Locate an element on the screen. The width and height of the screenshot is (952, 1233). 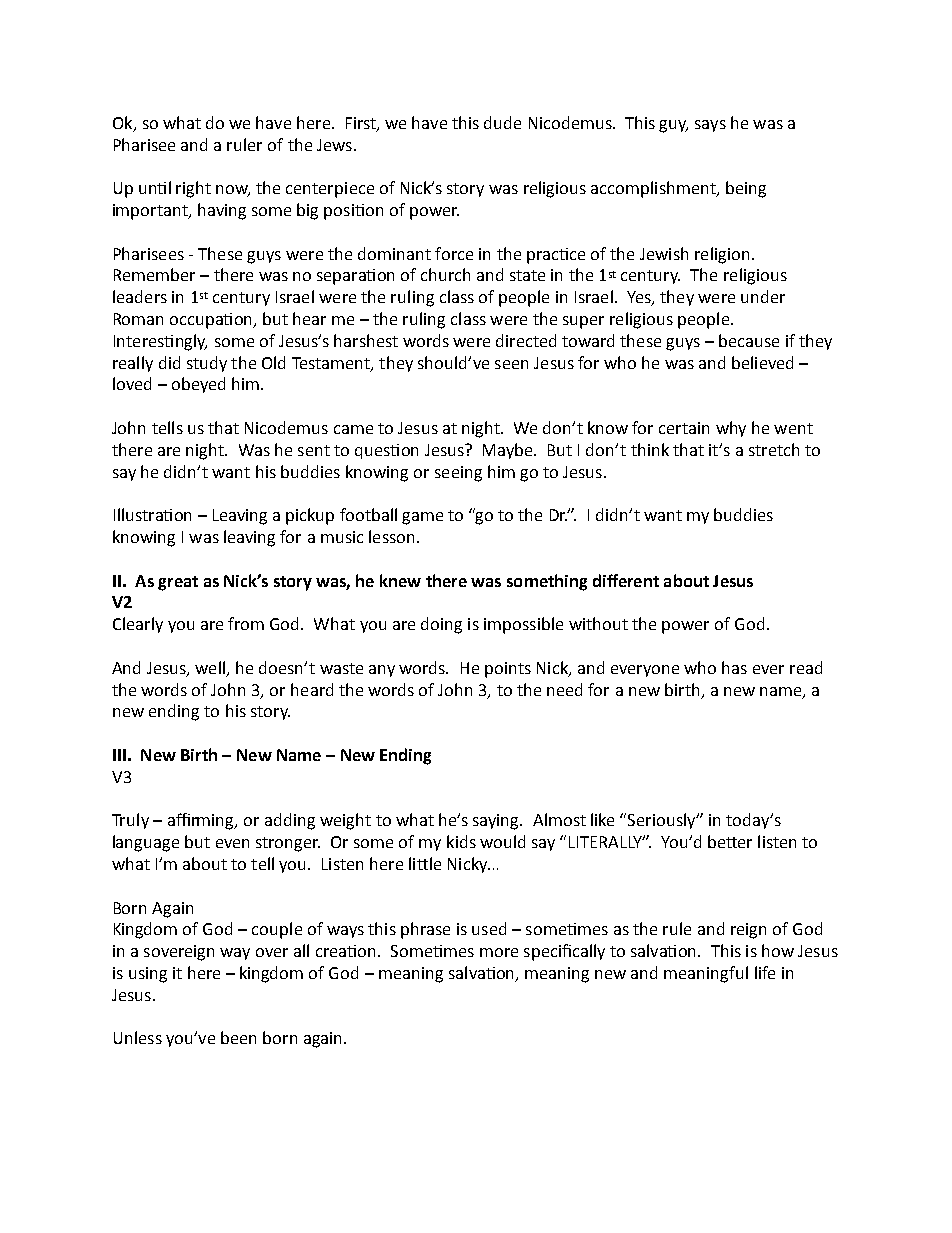
right is located at coordinates (193, 189).
